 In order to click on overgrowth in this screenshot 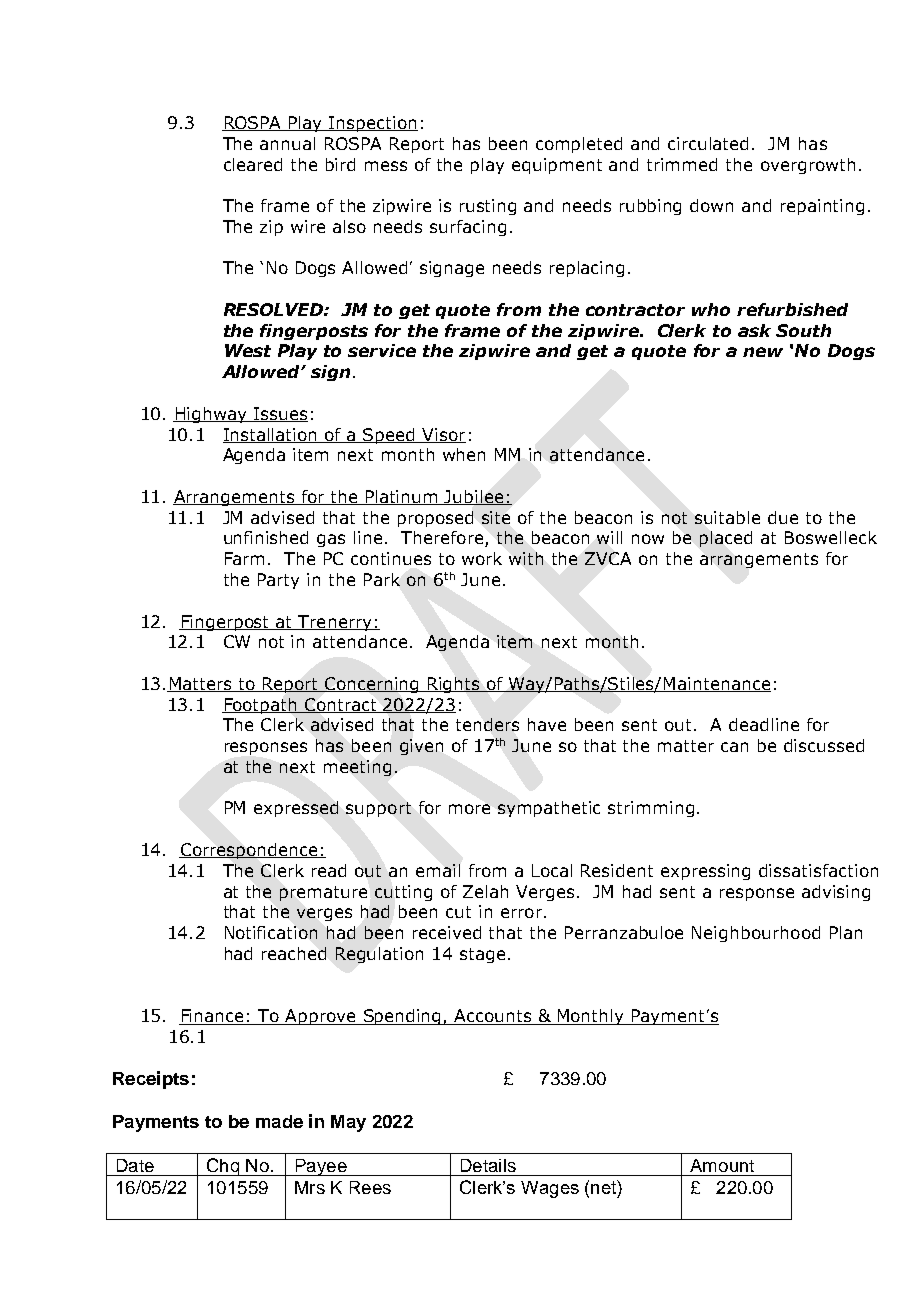, I will do `click(808, 166)`.
